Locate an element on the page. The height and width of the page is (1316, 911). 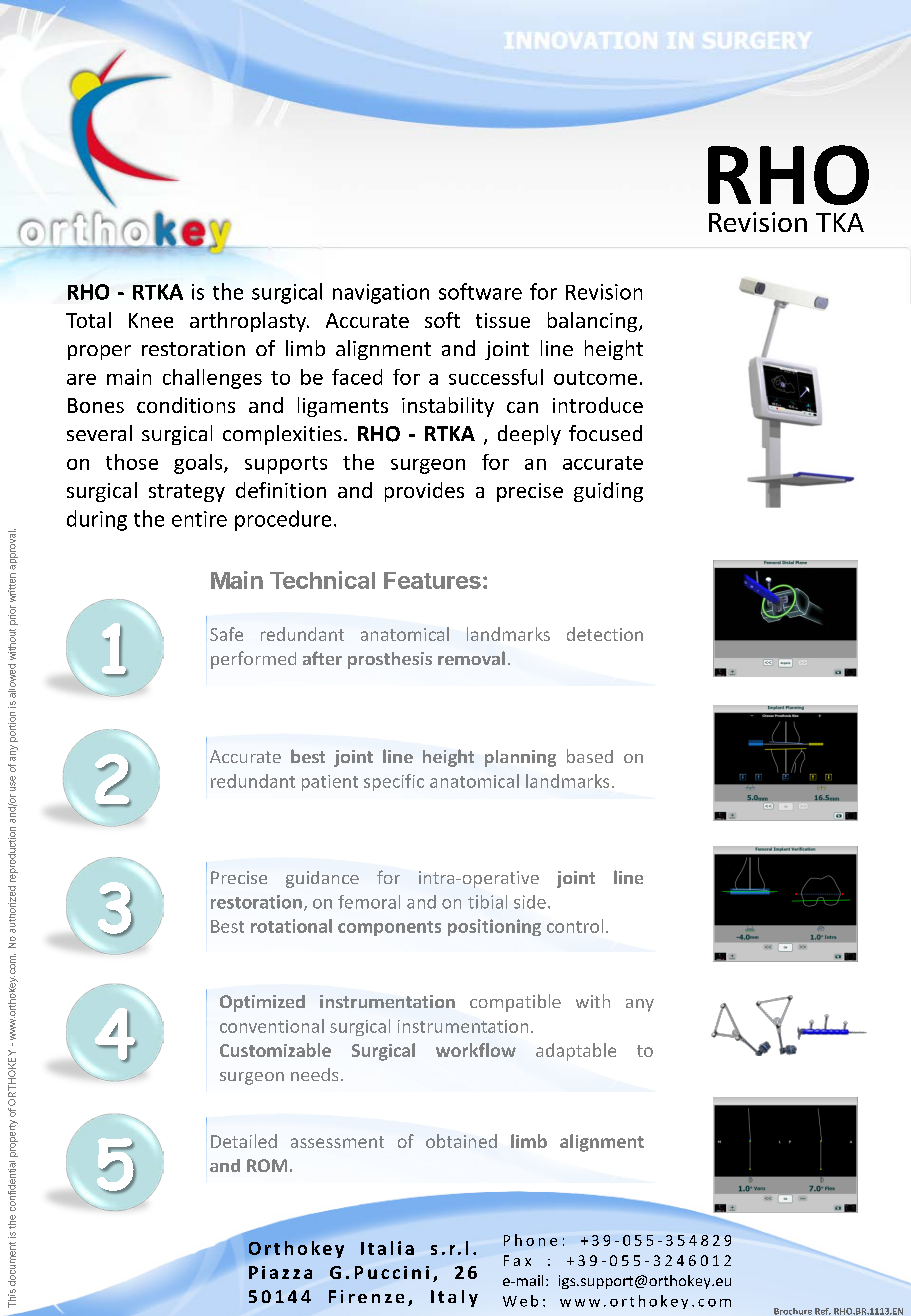
detection is located at coordinates (605, 634).
